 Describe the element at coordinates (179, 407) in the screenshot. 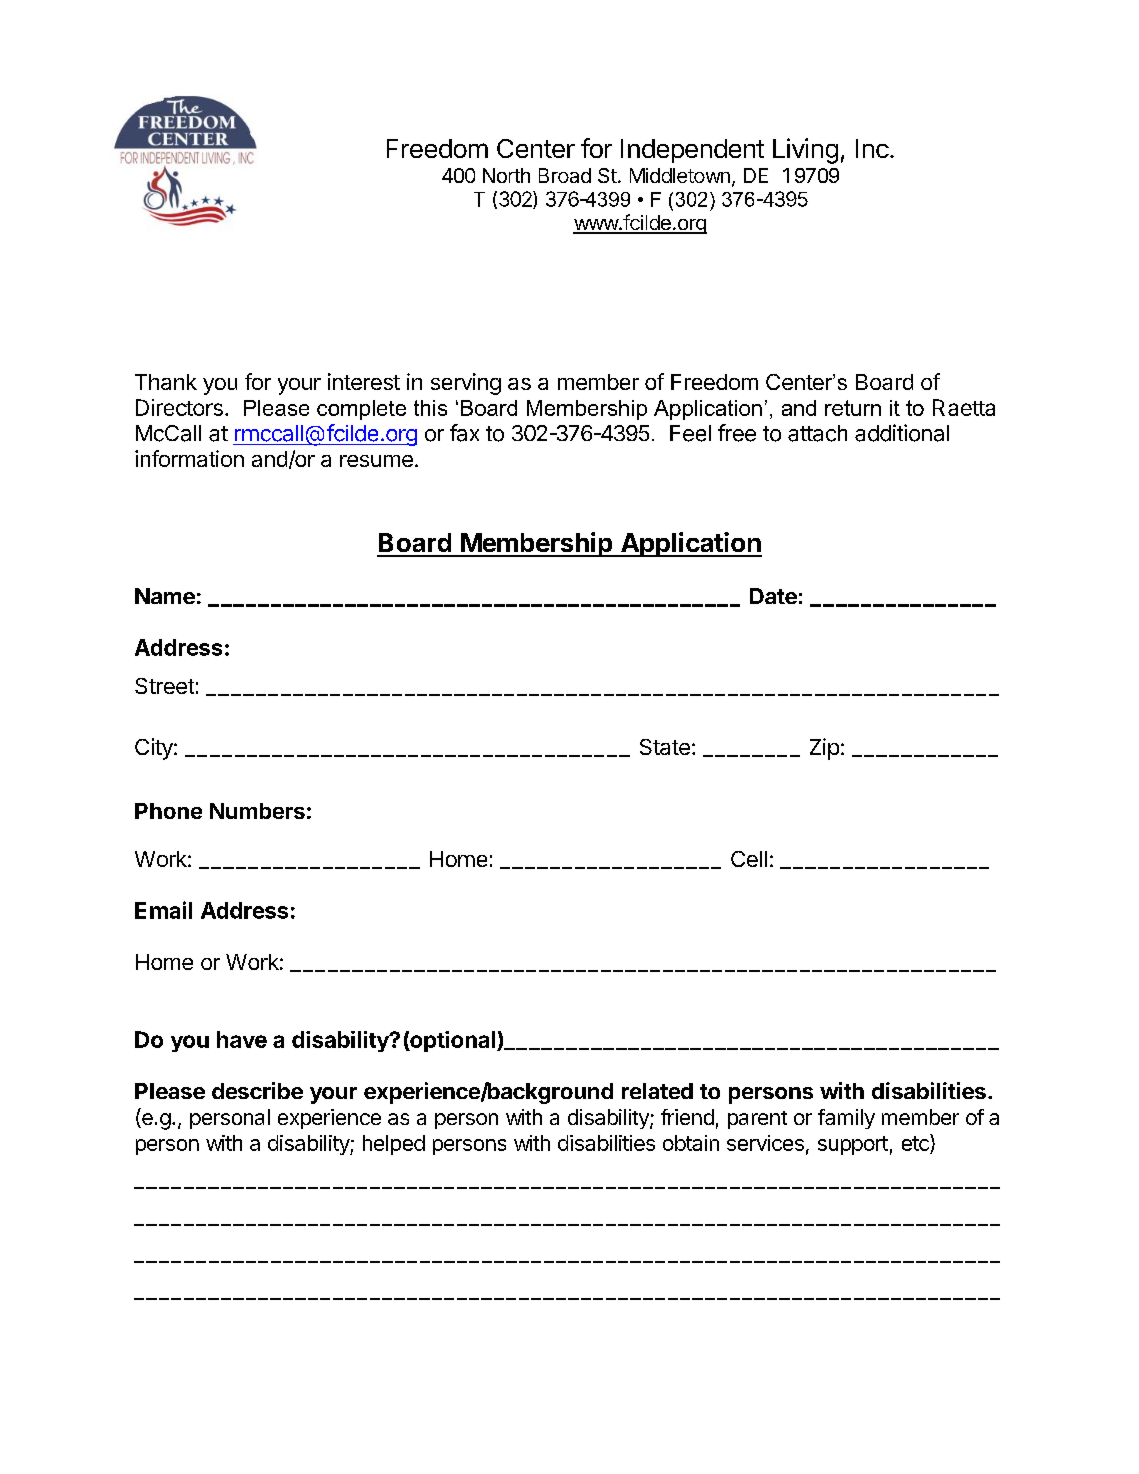

I see `Directors` at that location.
